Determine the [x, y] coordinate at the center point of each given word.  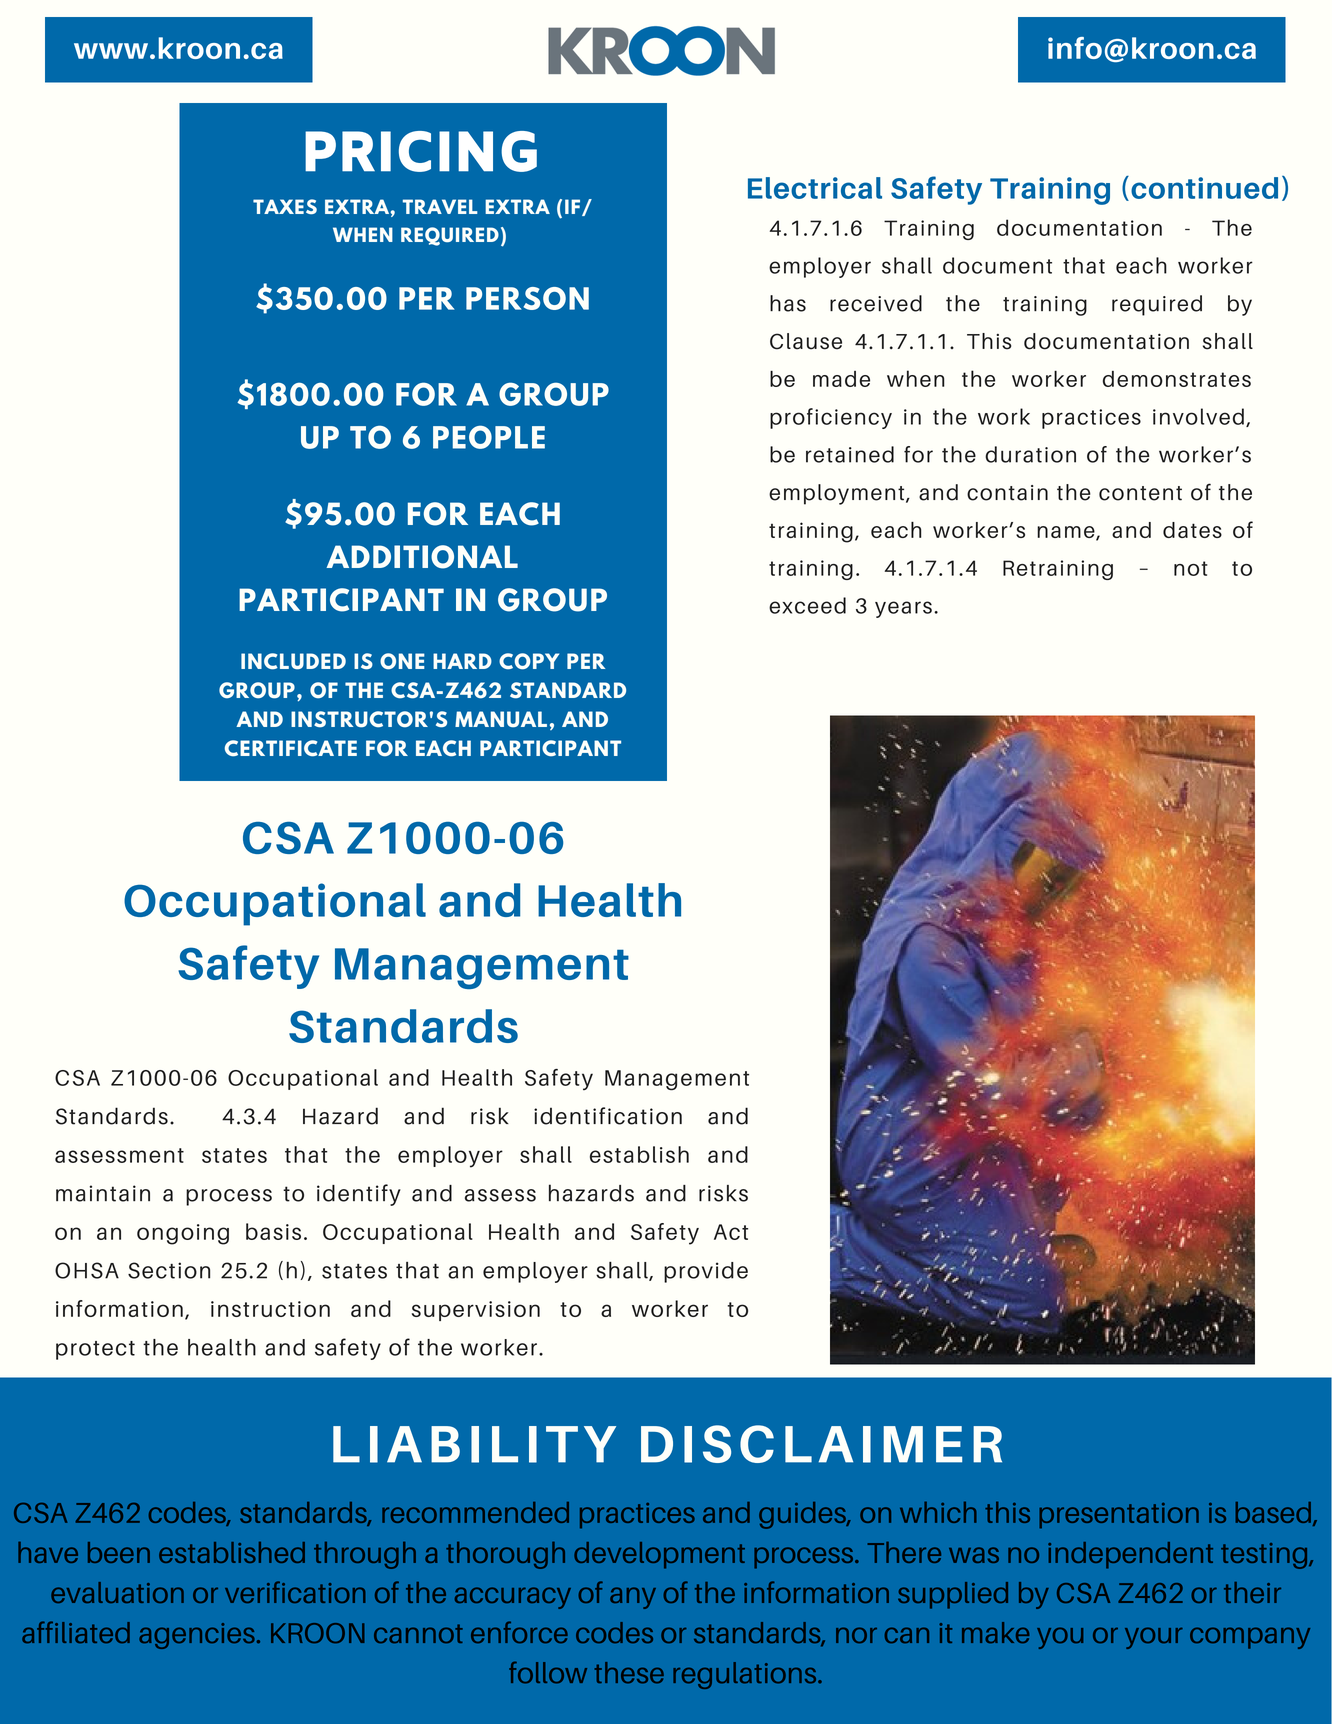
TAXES [285, 206]
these [629, 1673]
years [903, 609]
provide [706, 1272]
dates [1192, 530]
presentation [1119, 1515]
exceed [807, 605]
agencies [197, 1636]
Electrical [815, 188]
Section [169, 1270]
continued [1204, 188]
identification [608, 1116]
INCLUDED [293, 661]
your [1154, 1638]
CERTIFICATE [291, 748]
